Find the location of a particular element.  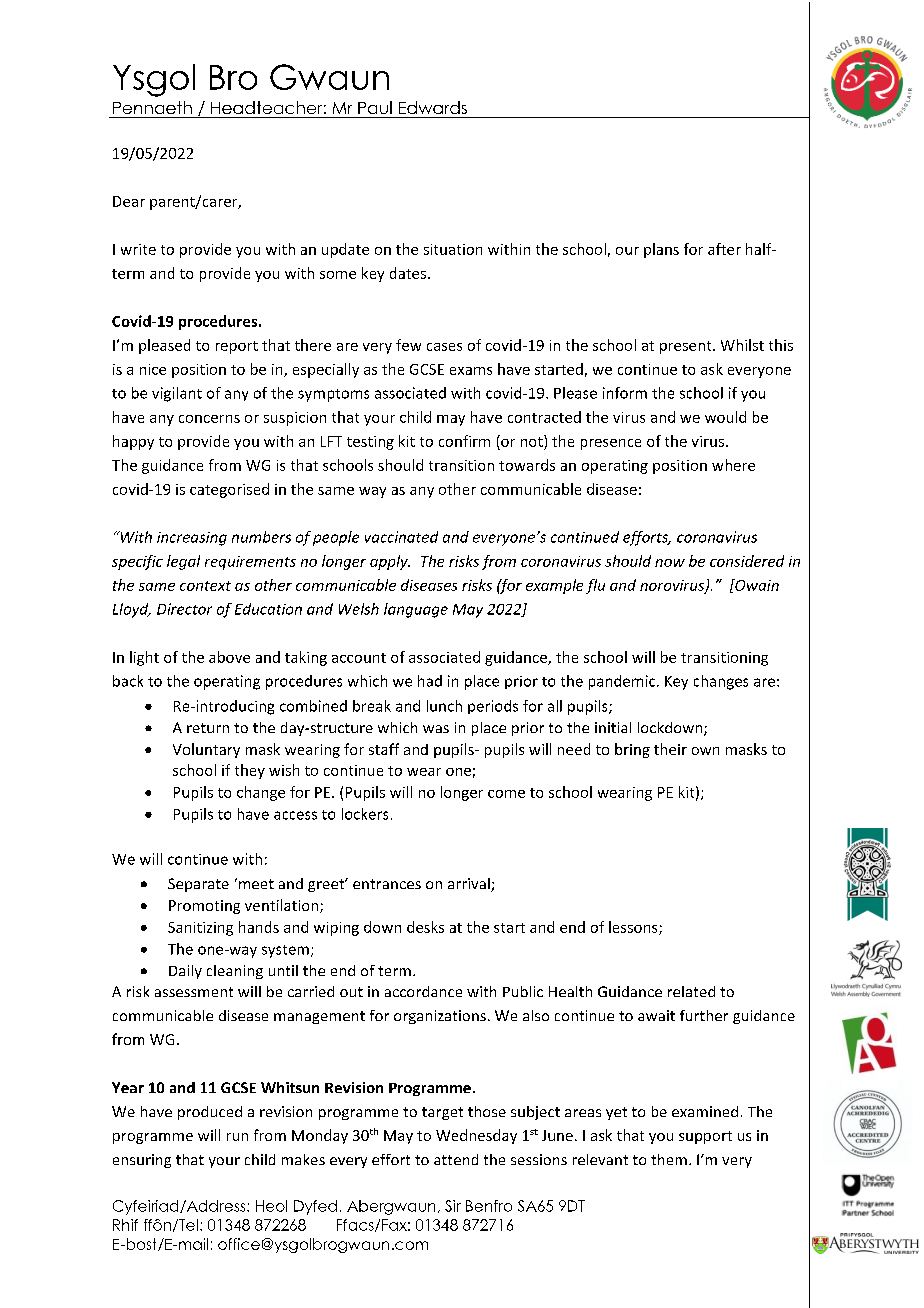

run is located at coordinates (237, 1137).
